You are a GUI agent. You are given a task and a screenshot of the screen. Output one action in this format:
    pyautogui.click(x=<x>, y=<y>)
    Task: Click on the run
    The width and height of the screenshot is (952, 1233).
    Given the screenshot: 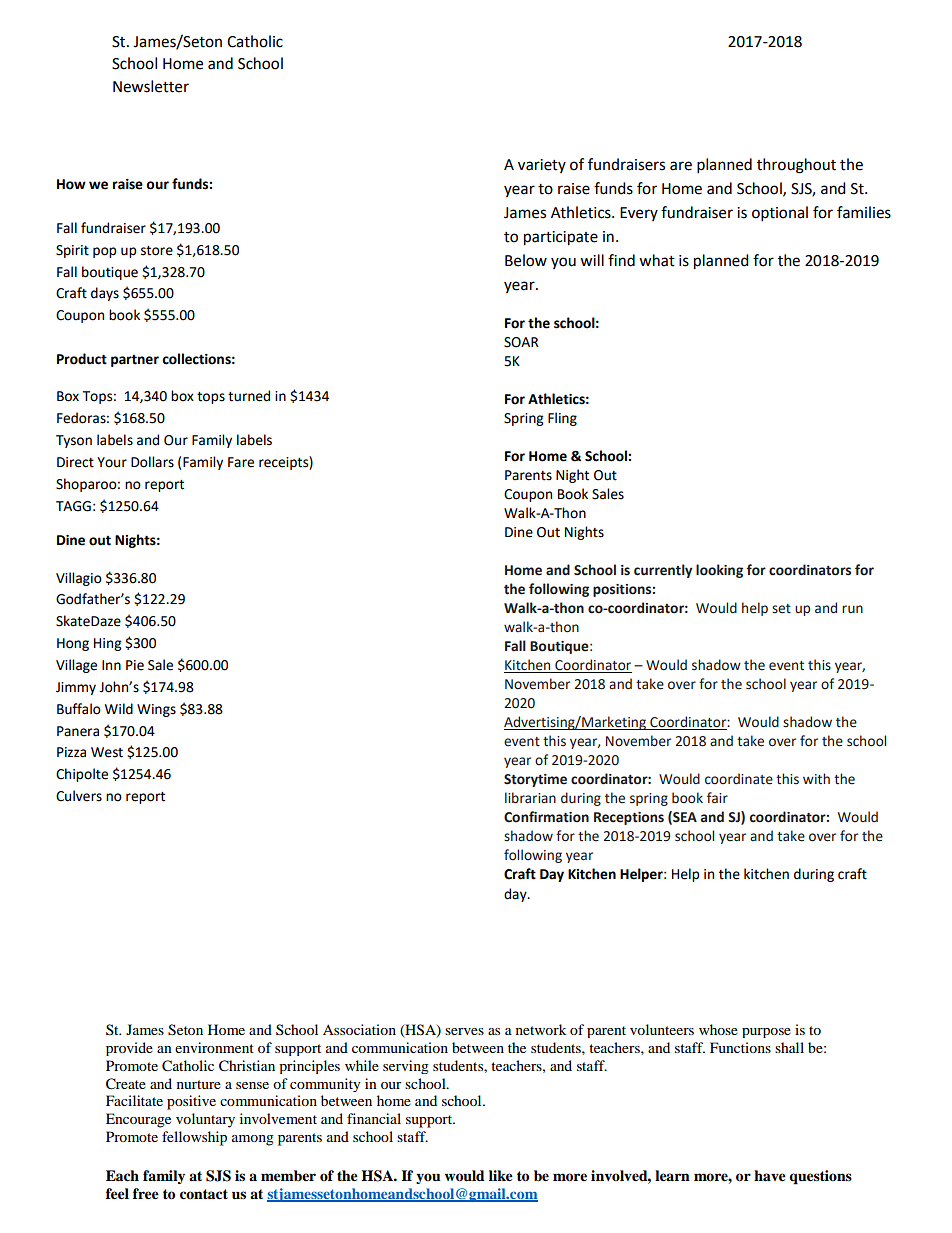 What is the action you would take?
    pyautogui.click(x=852, y=609)
